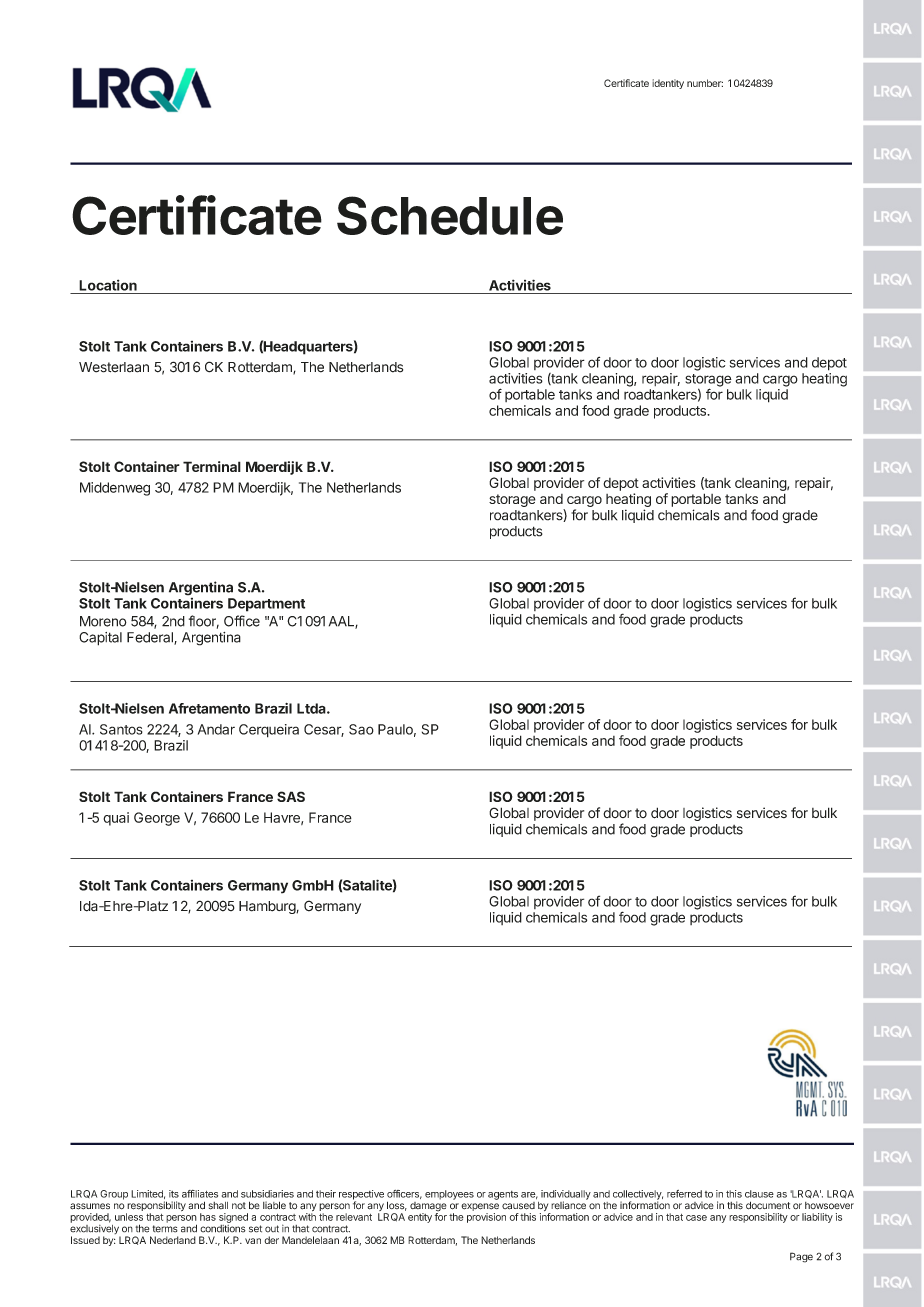 This screenshot has height=1307, width=924. Describe the element at coordinates (768, 1205) in the screenshot. I see `document` at that location.
